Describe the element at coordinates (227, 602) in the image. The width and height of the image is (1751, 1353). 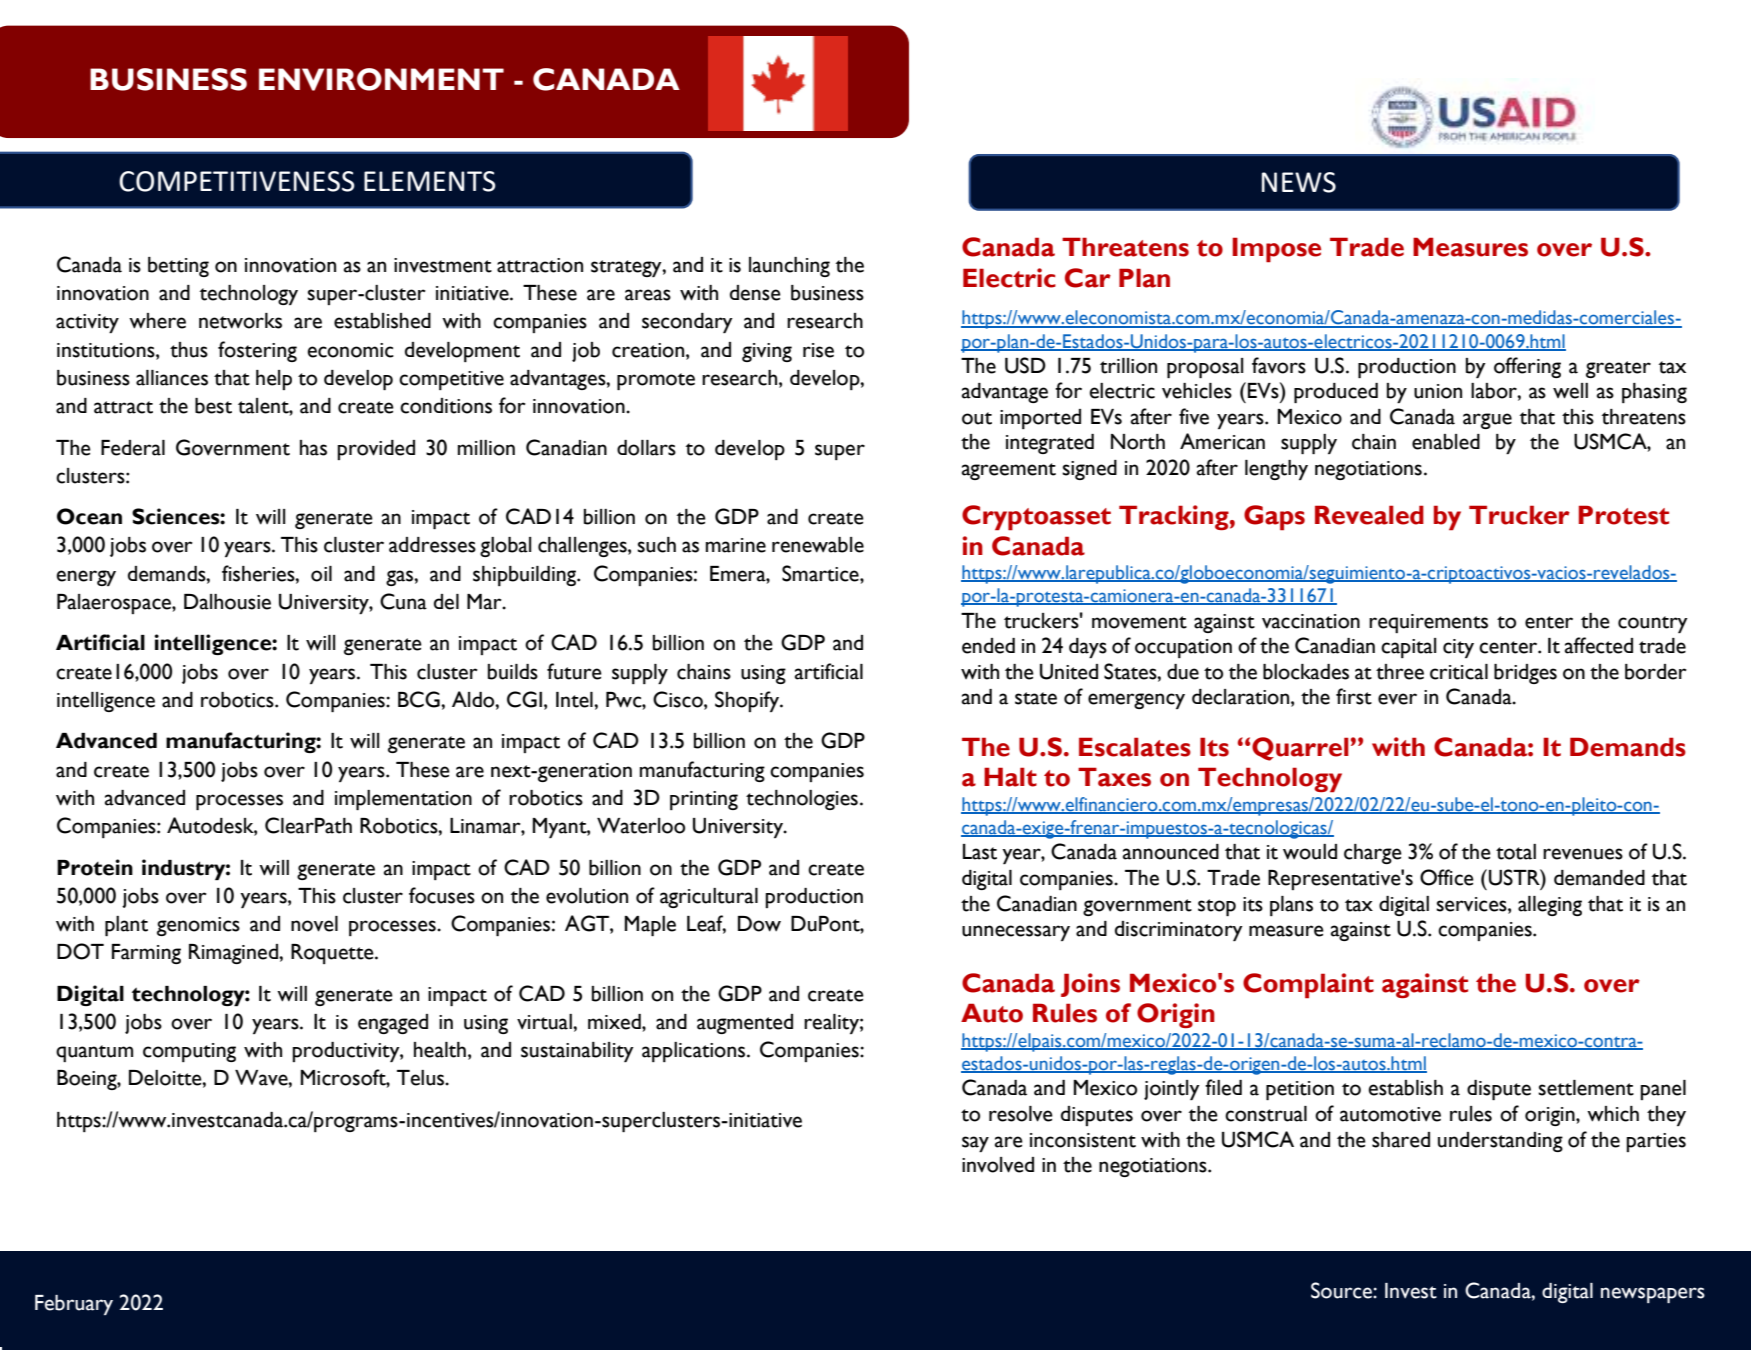
I see `Dalhousie` at that location.
